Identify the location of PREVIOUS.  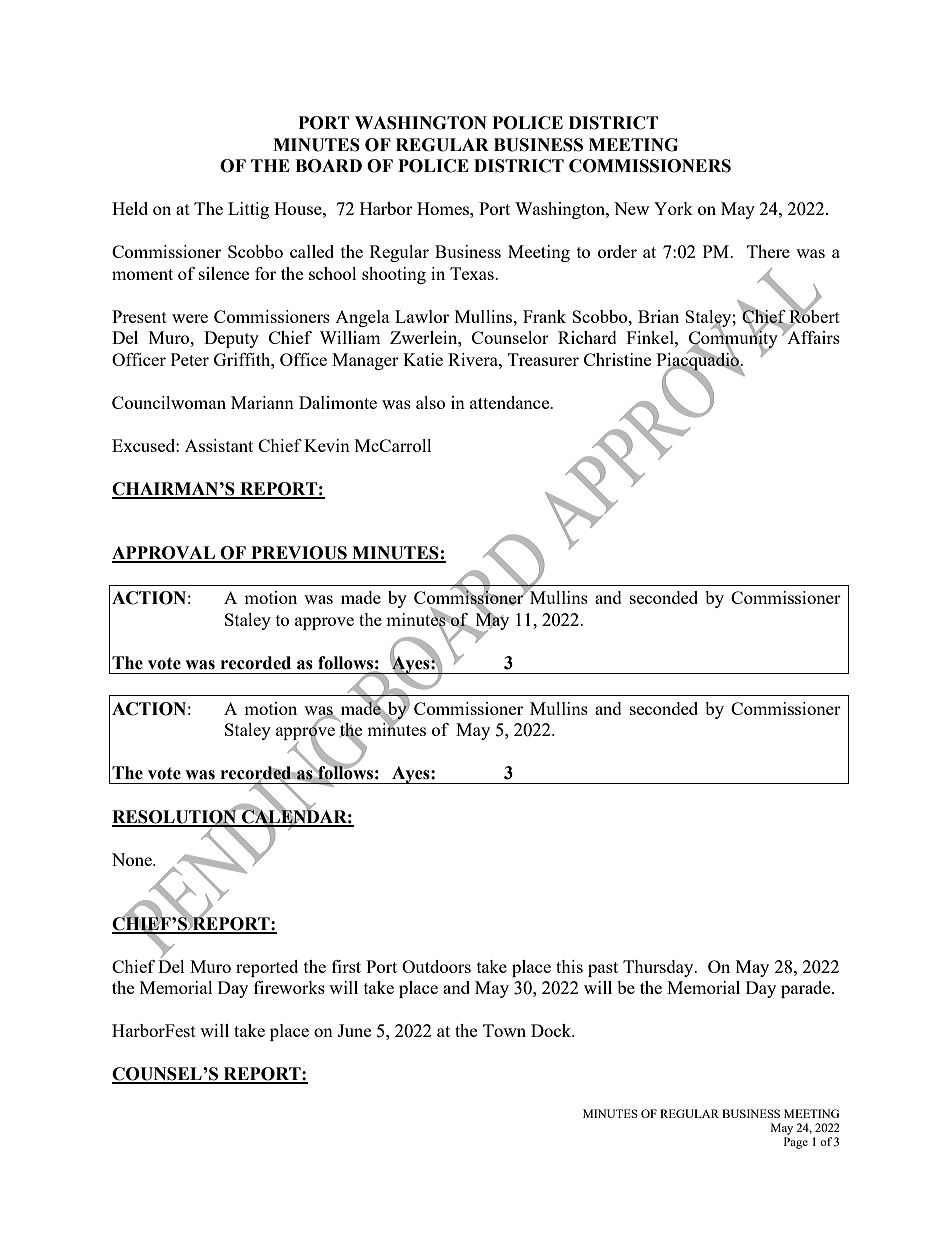
(299, 554).
